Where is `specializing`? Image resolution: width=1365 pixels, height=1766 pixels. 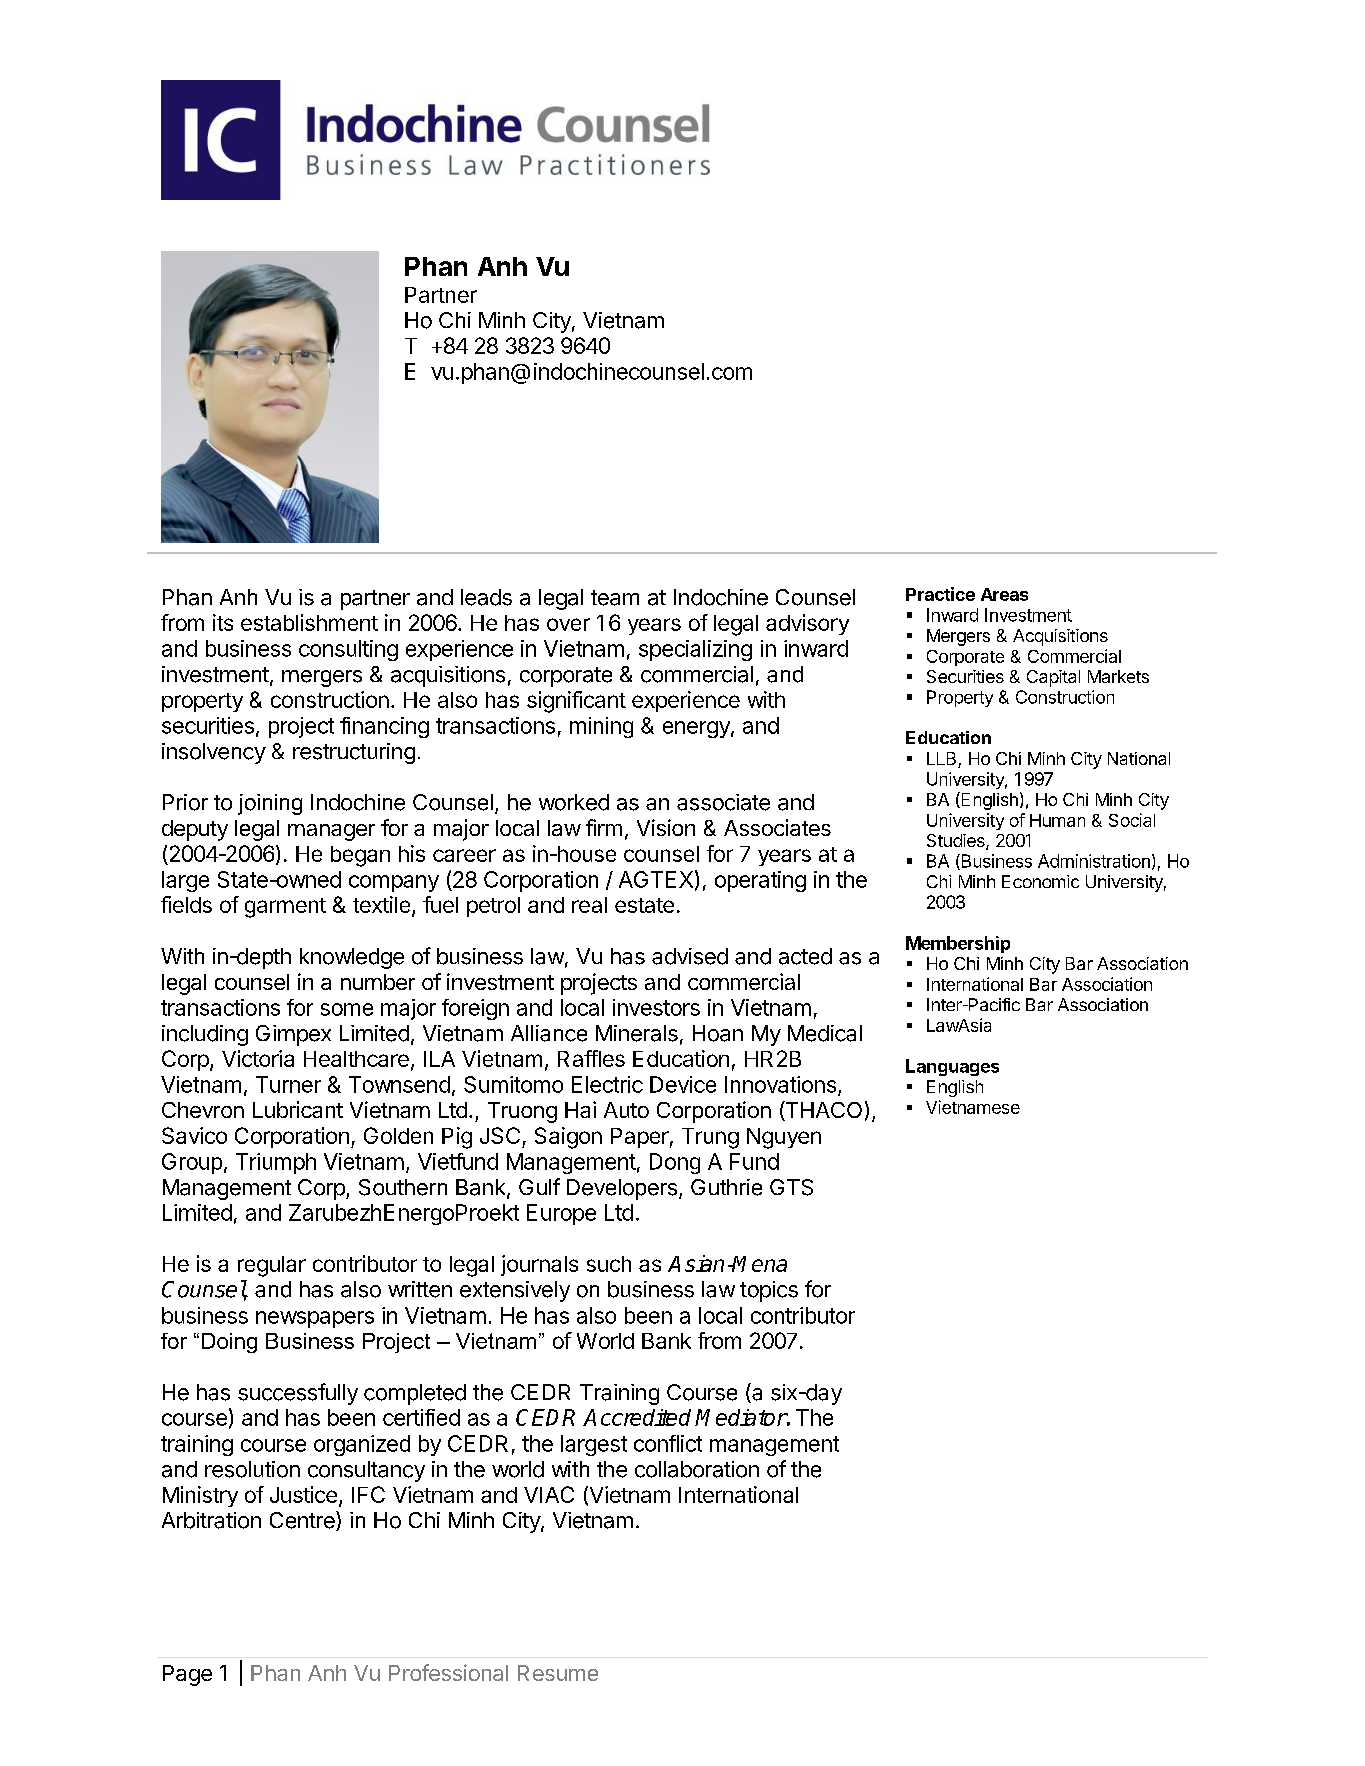
specializing is located at coordinates (695, 650).
